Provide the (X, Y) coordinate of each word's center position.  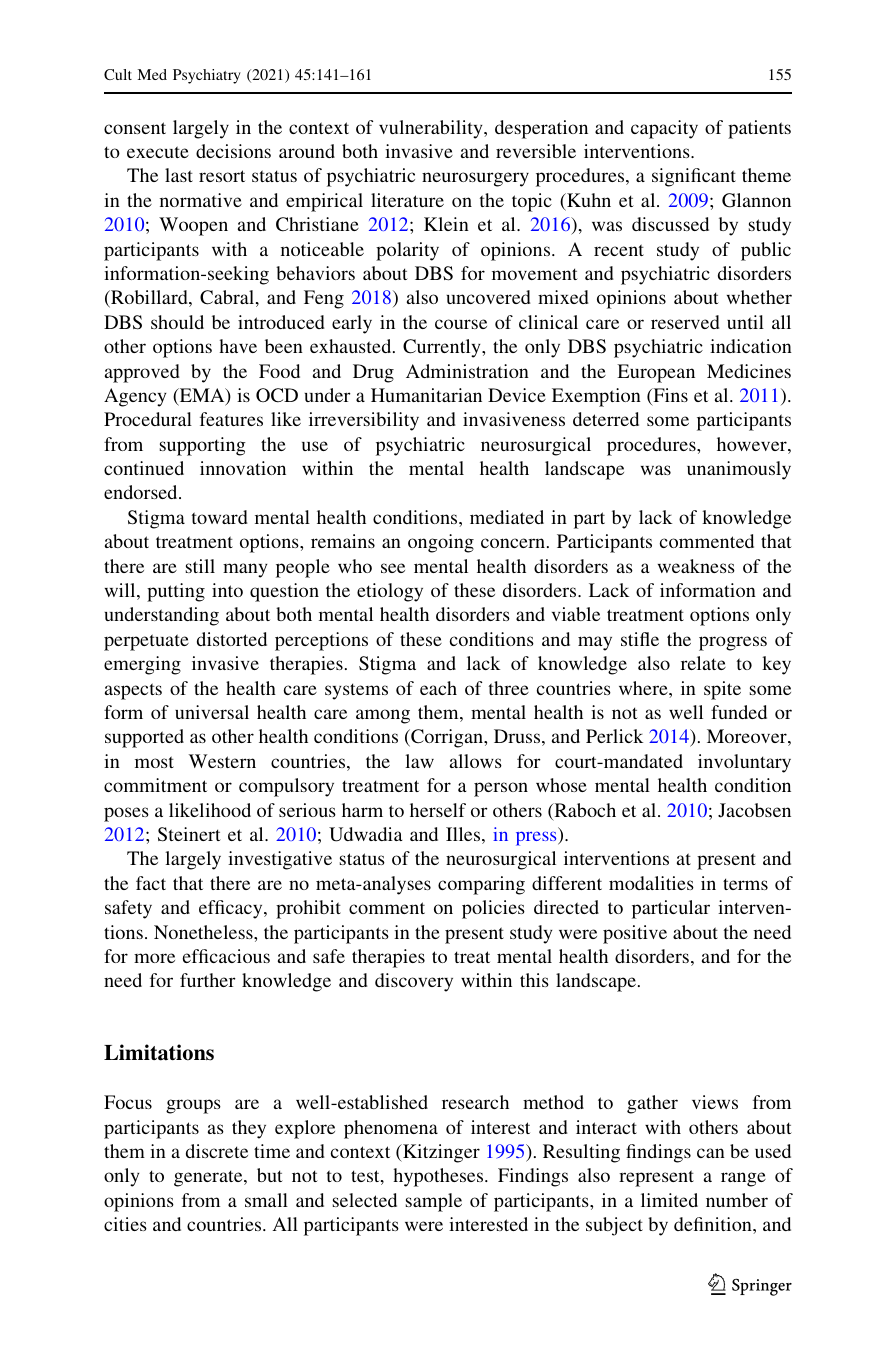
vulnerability (432, 129)
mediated (507, 517)
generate (209, 1178)
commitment (155, 785)
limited (669, 1200)
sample (434, 1202)
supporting (203, 446)
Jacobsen (754, 810)
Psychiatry (207, 76)
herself (438, 810)
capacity (664, 129)
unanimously (739, 470)
